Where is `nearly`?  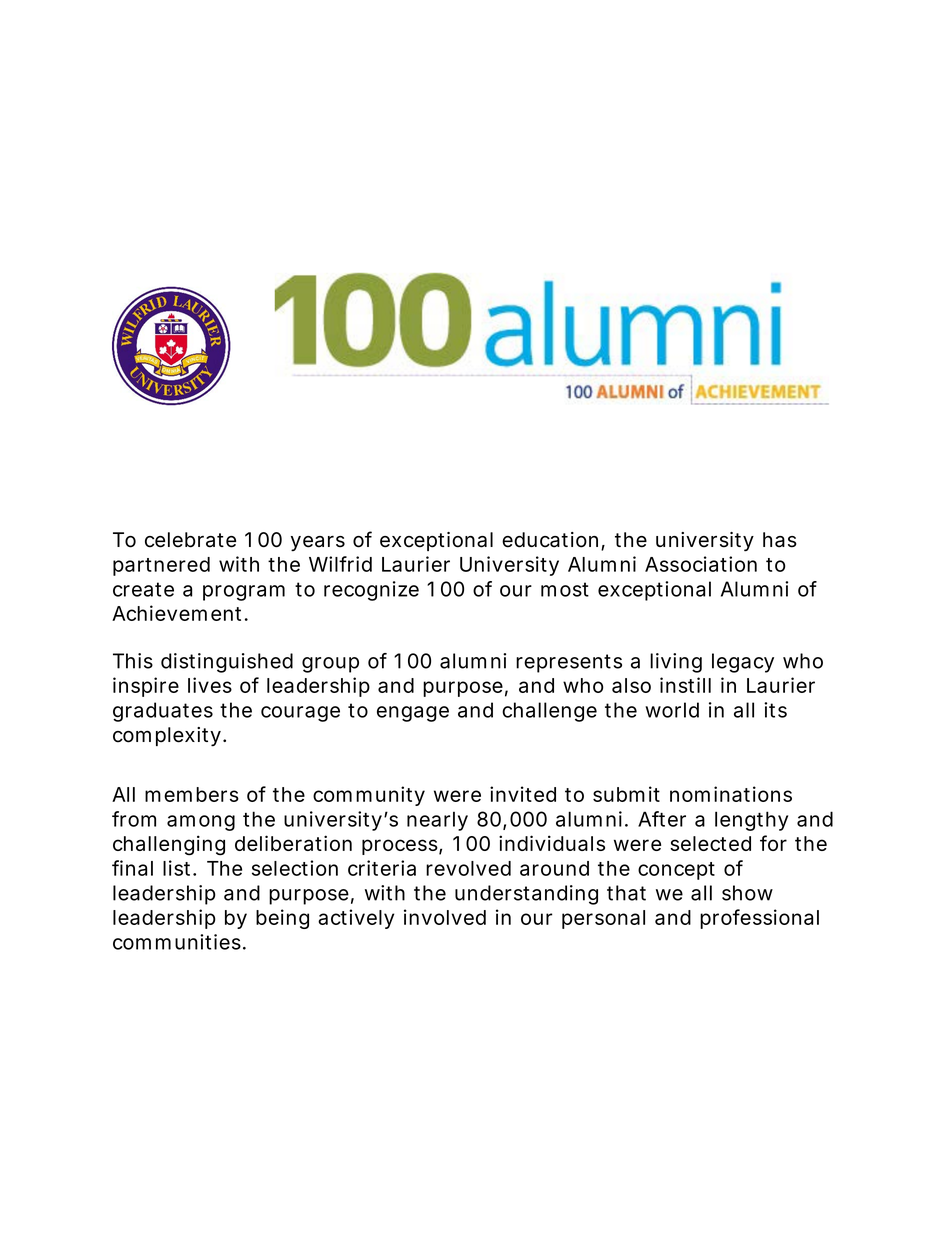 nearly is located at coordinates (437, 821).
